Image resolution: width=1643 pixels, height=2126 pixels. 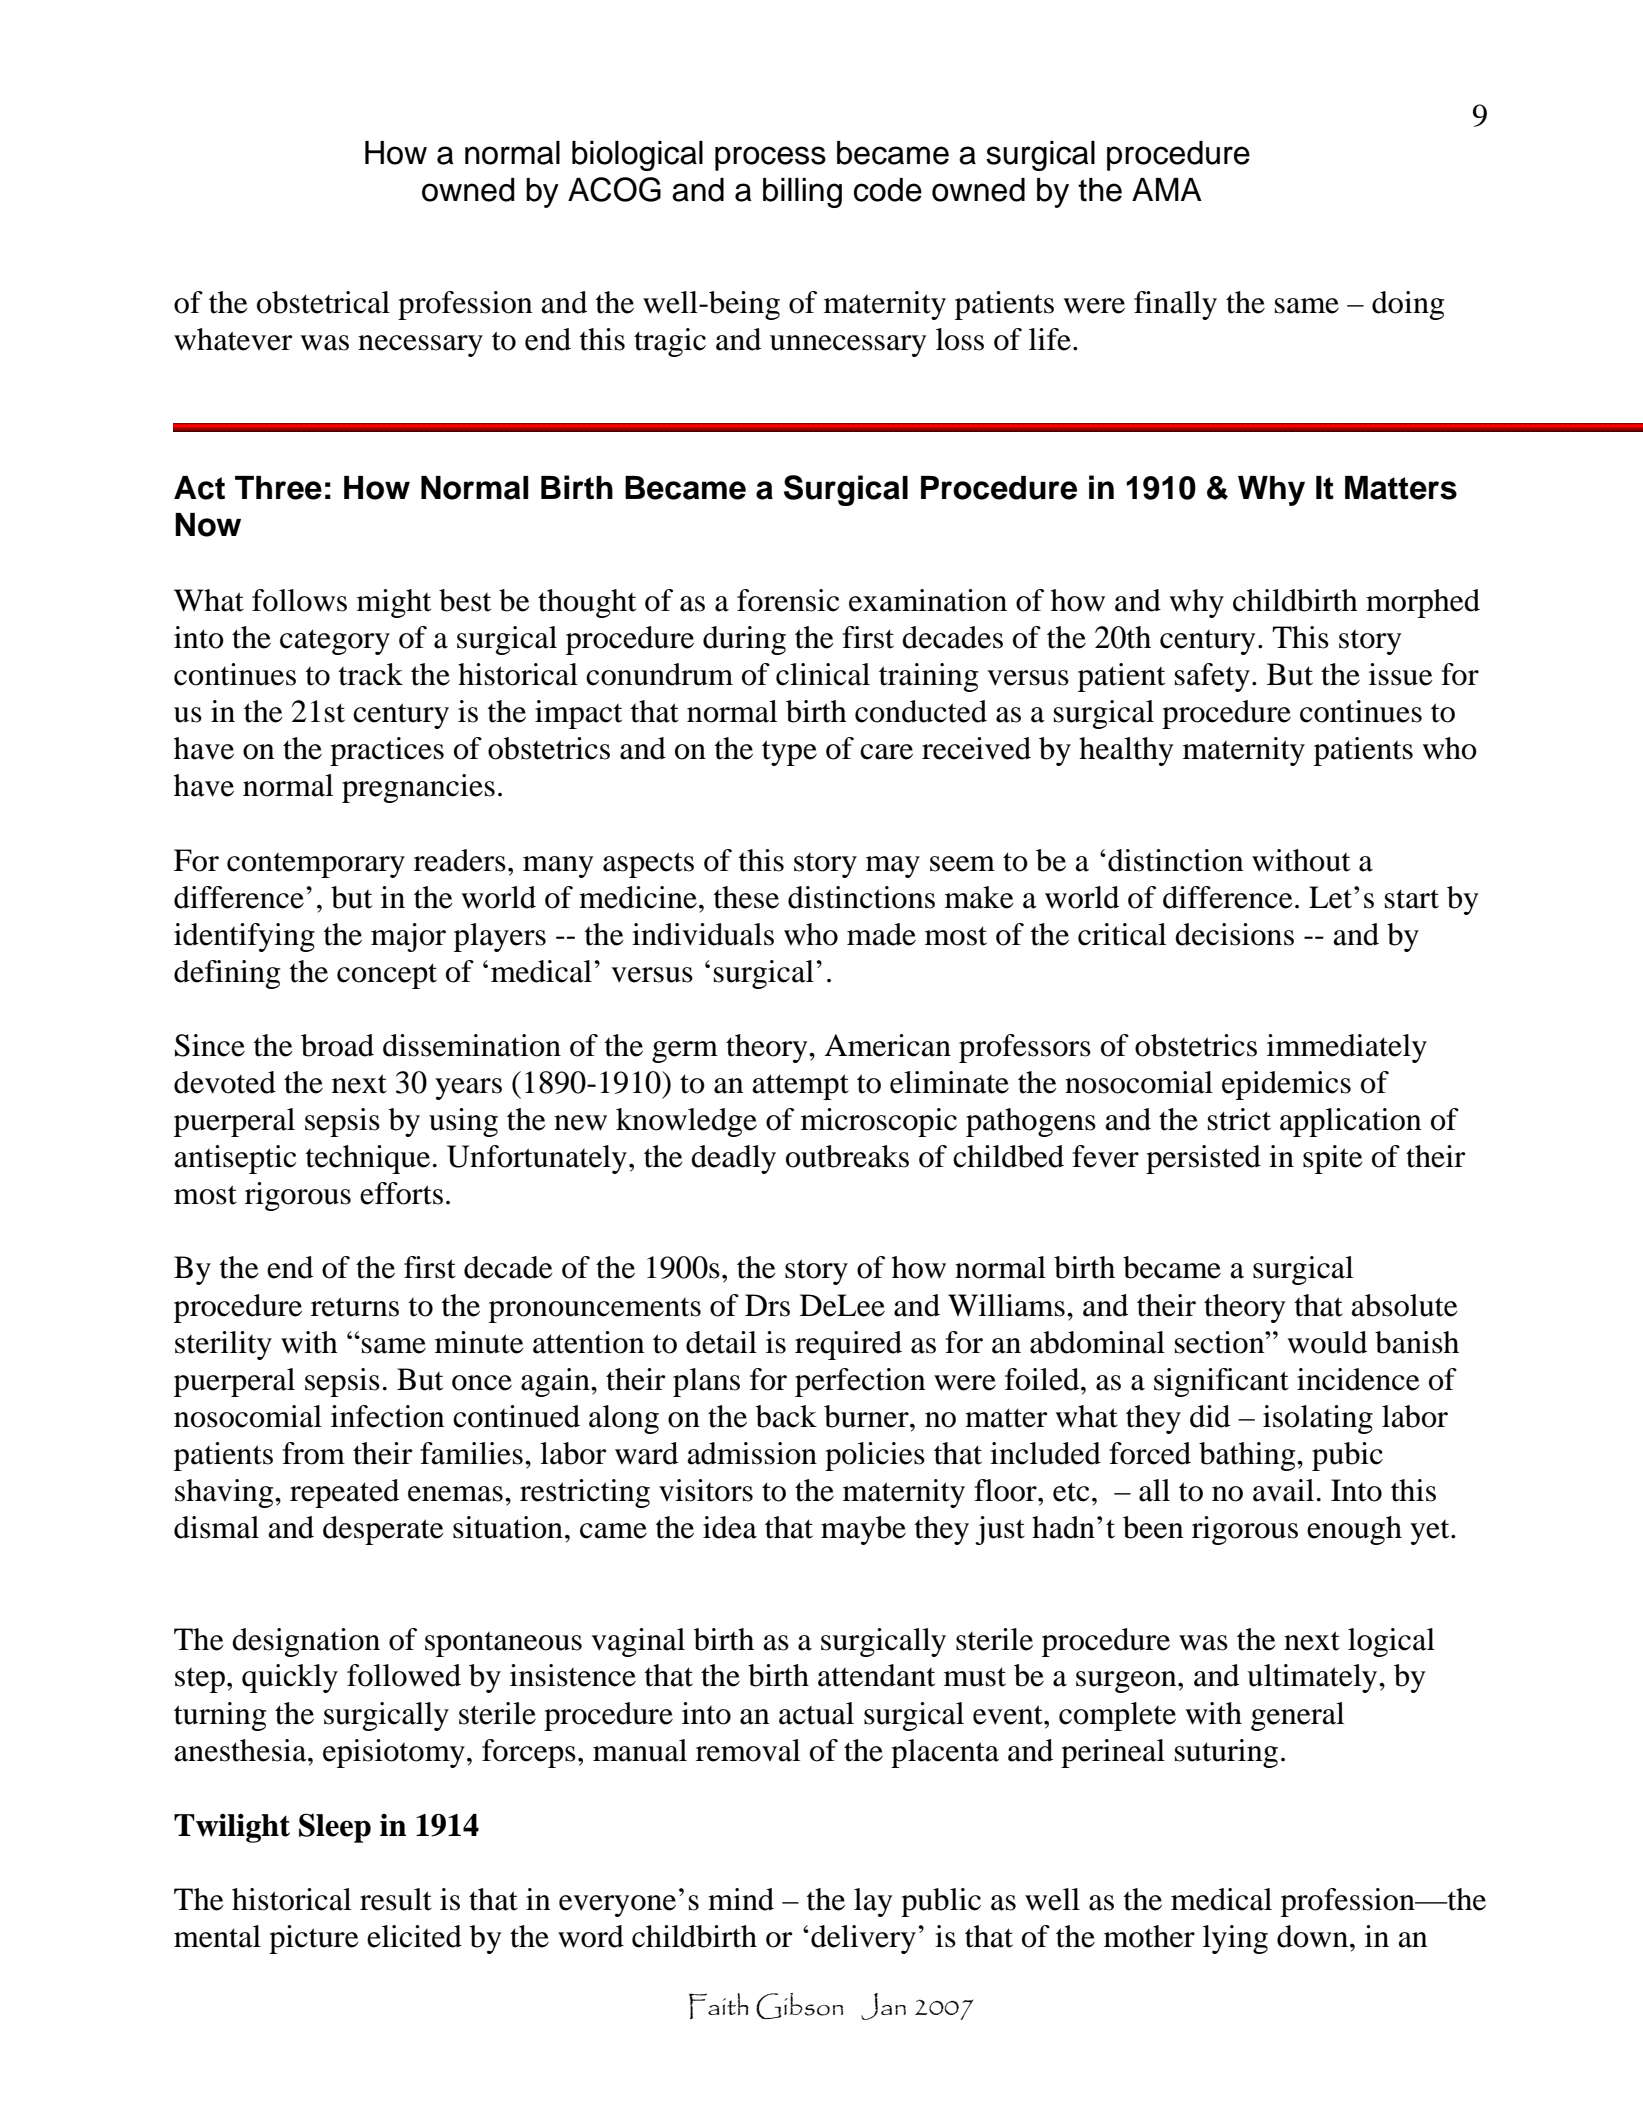 What do you see at coordinates (314, 1939) in the screenshot?
I see `picture` at bounding box center [314, 1939].
